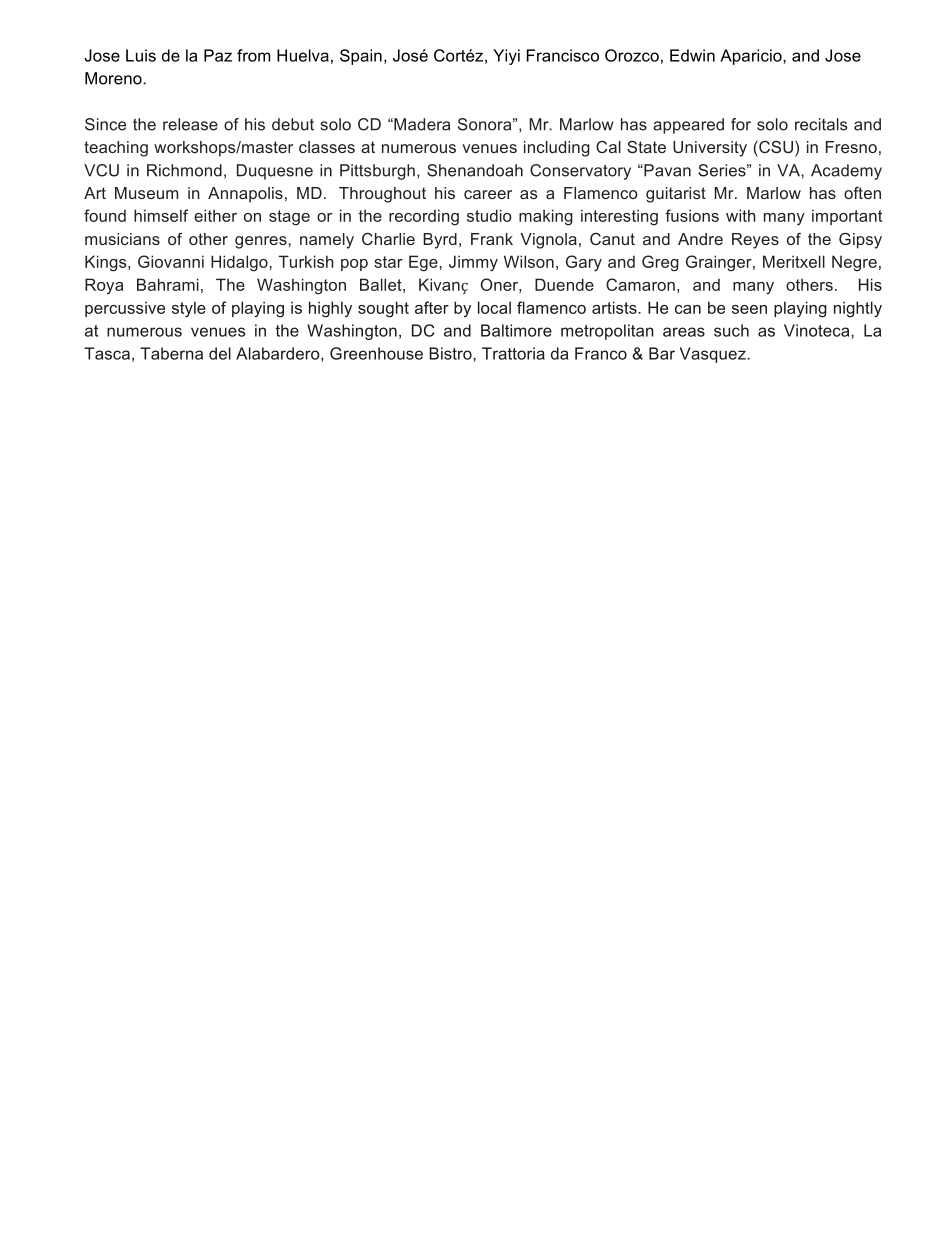 The image size is (952, 1233). What do you see at coordinates (218, 55) in the screenshot?
I see `Paz` at bounding box center [218, 55].
